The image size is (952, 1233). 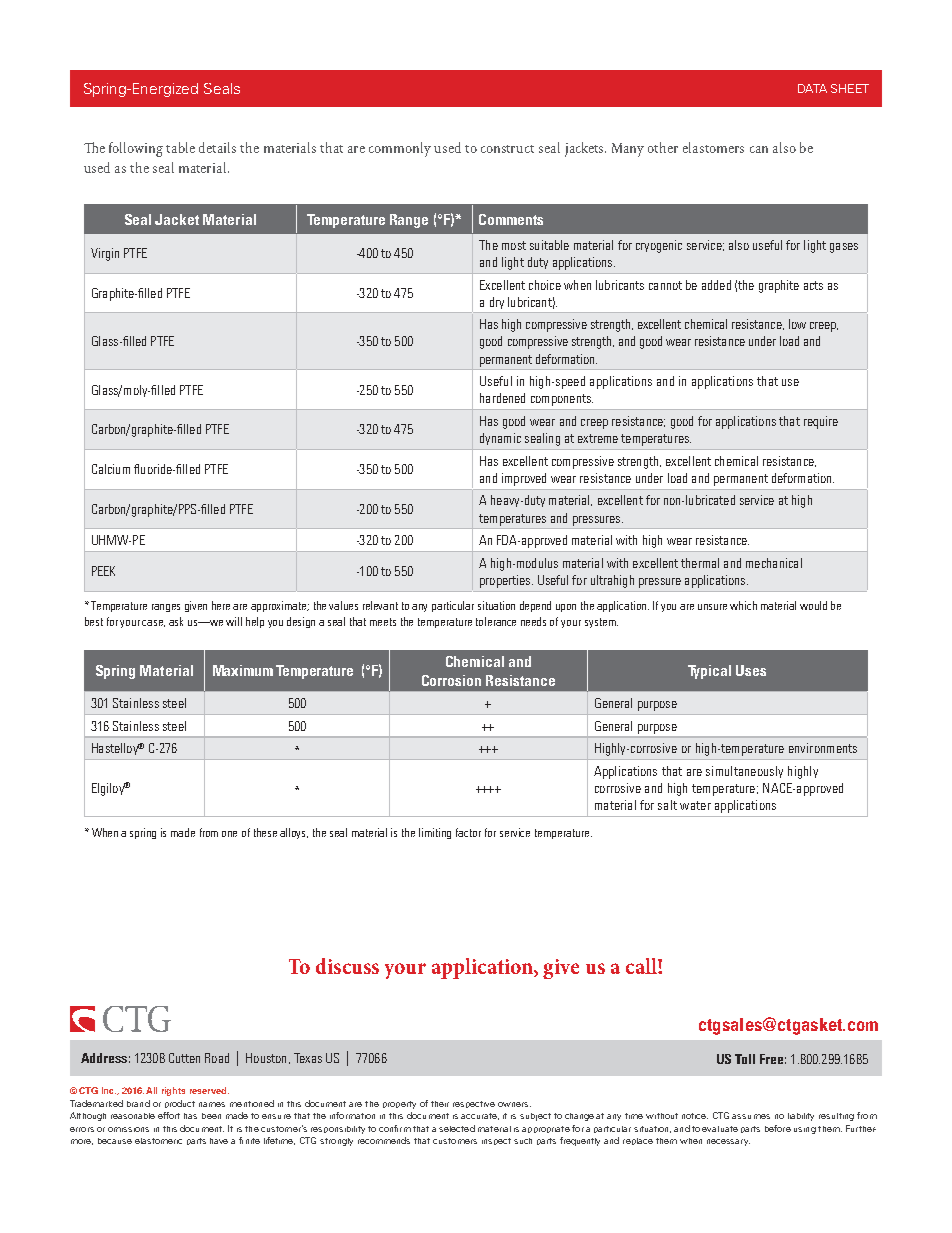 I want to click on elastomers, so click(x=713, y=147).
